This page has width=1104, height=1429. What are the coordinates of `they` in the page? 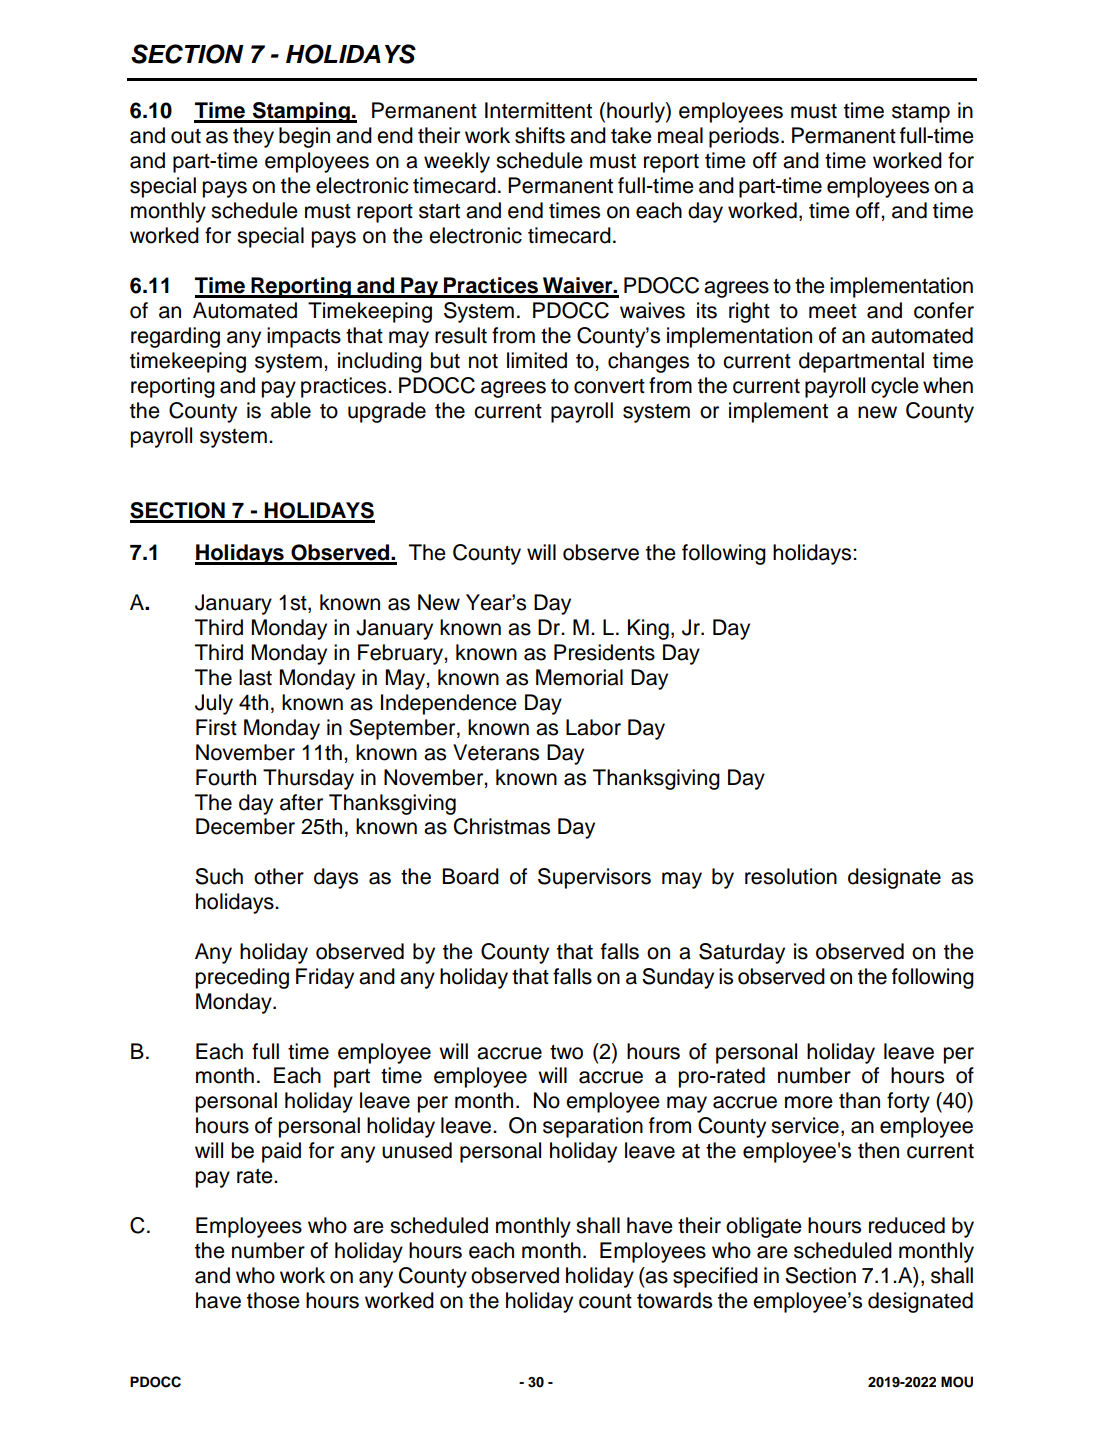 It's located at (253, 137).
